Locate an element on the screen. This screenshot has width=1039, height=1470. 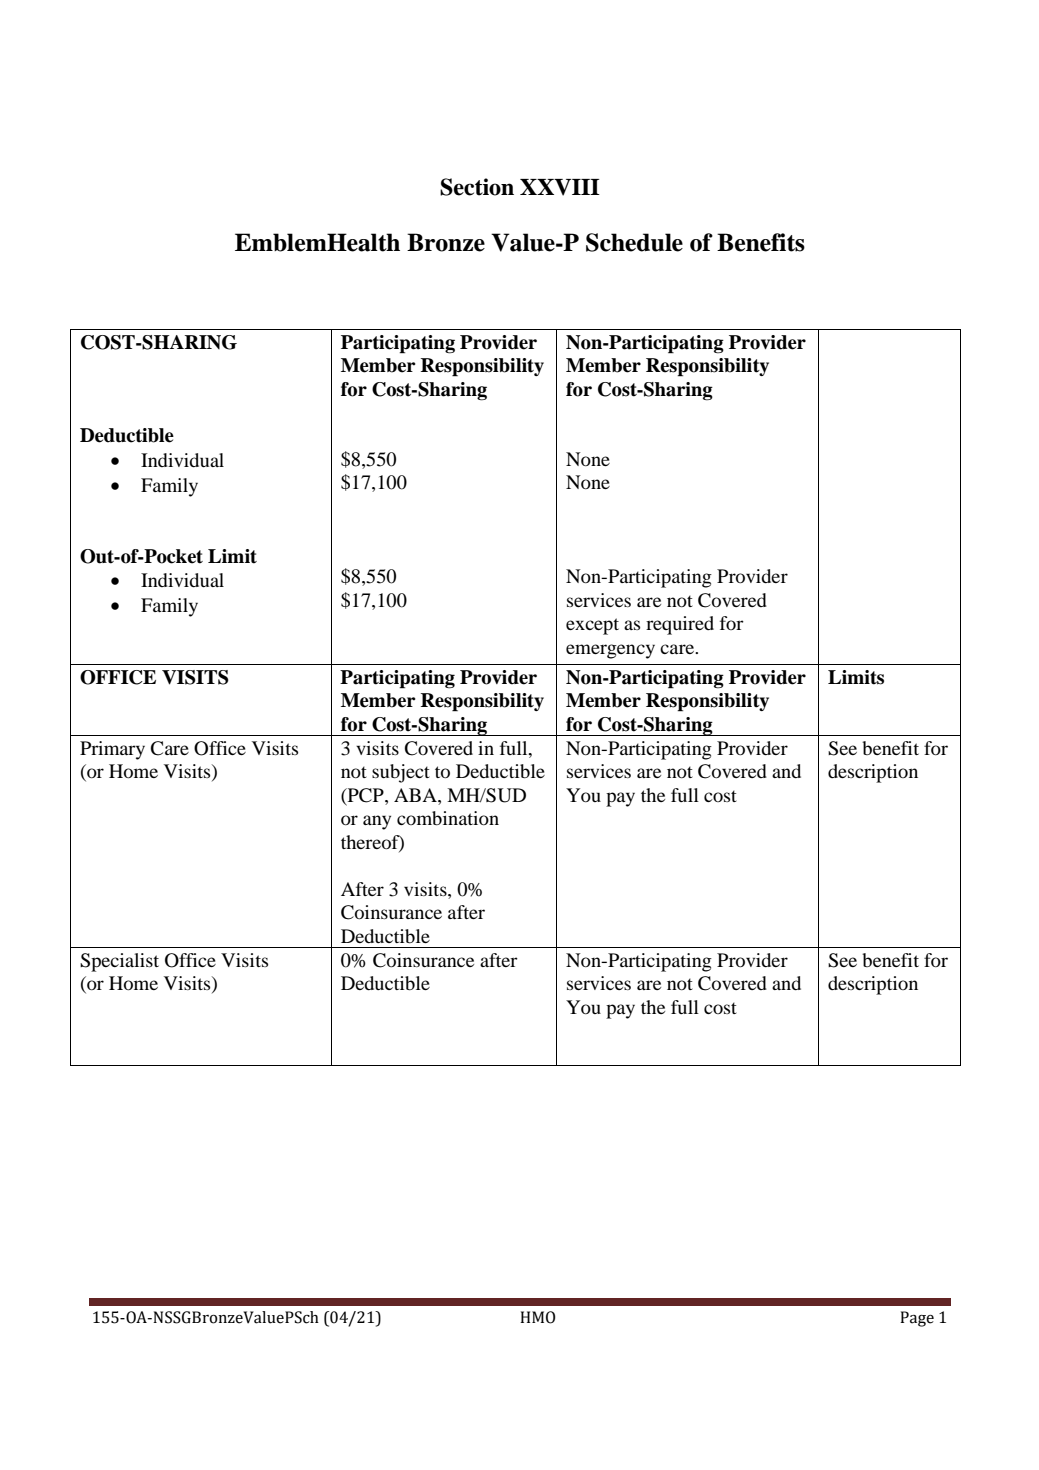
Primary is located at coordinates (112, 750).
